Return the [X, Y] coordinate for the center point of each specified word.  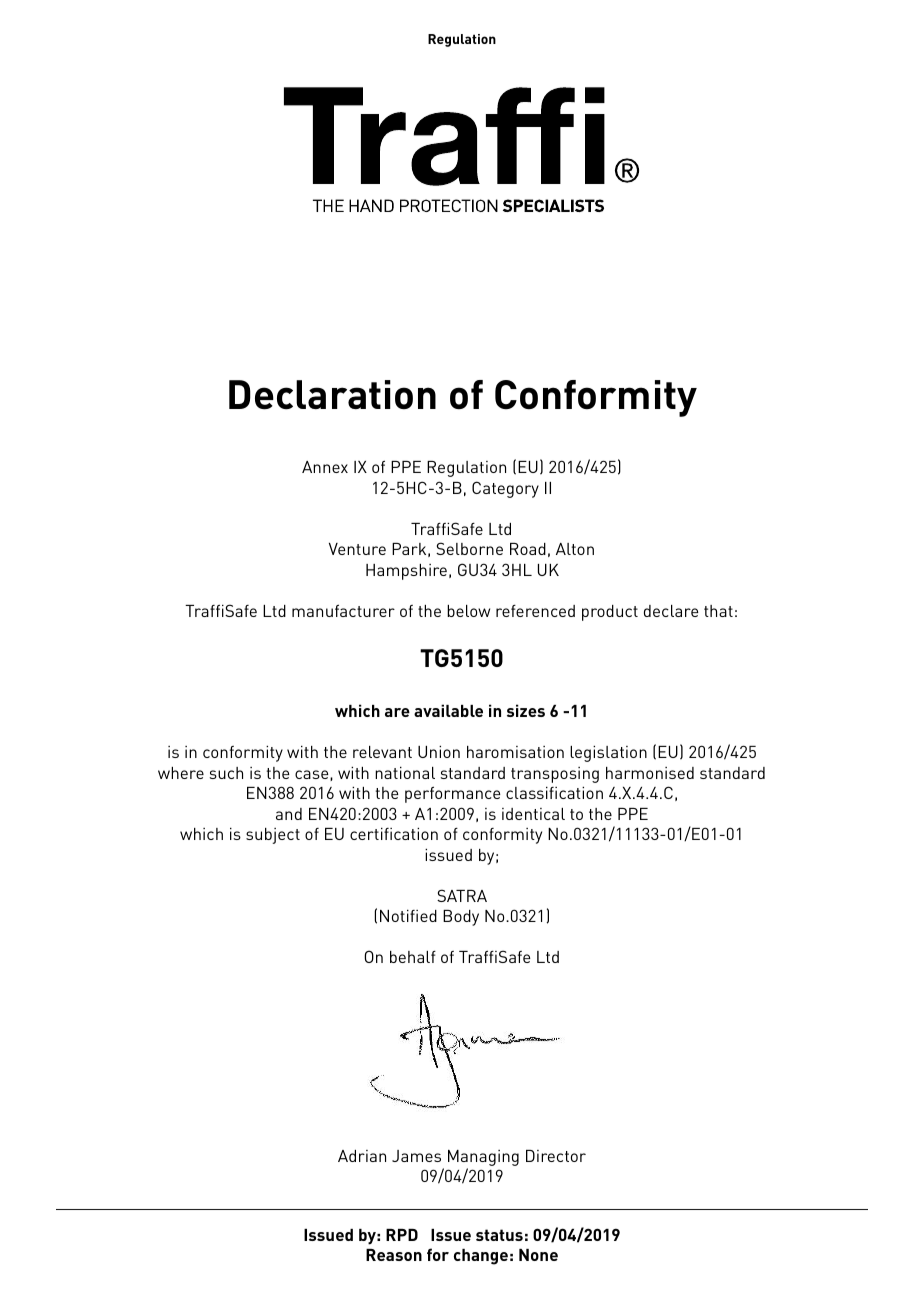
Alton [575, 549]
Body [461, 918]
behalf [413, 957]
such [226, 773]
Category [505, 489]
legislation [608, 754]
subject [273, 836]
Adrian [362, 1156]
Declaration [332, 395]
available [448, 710]
